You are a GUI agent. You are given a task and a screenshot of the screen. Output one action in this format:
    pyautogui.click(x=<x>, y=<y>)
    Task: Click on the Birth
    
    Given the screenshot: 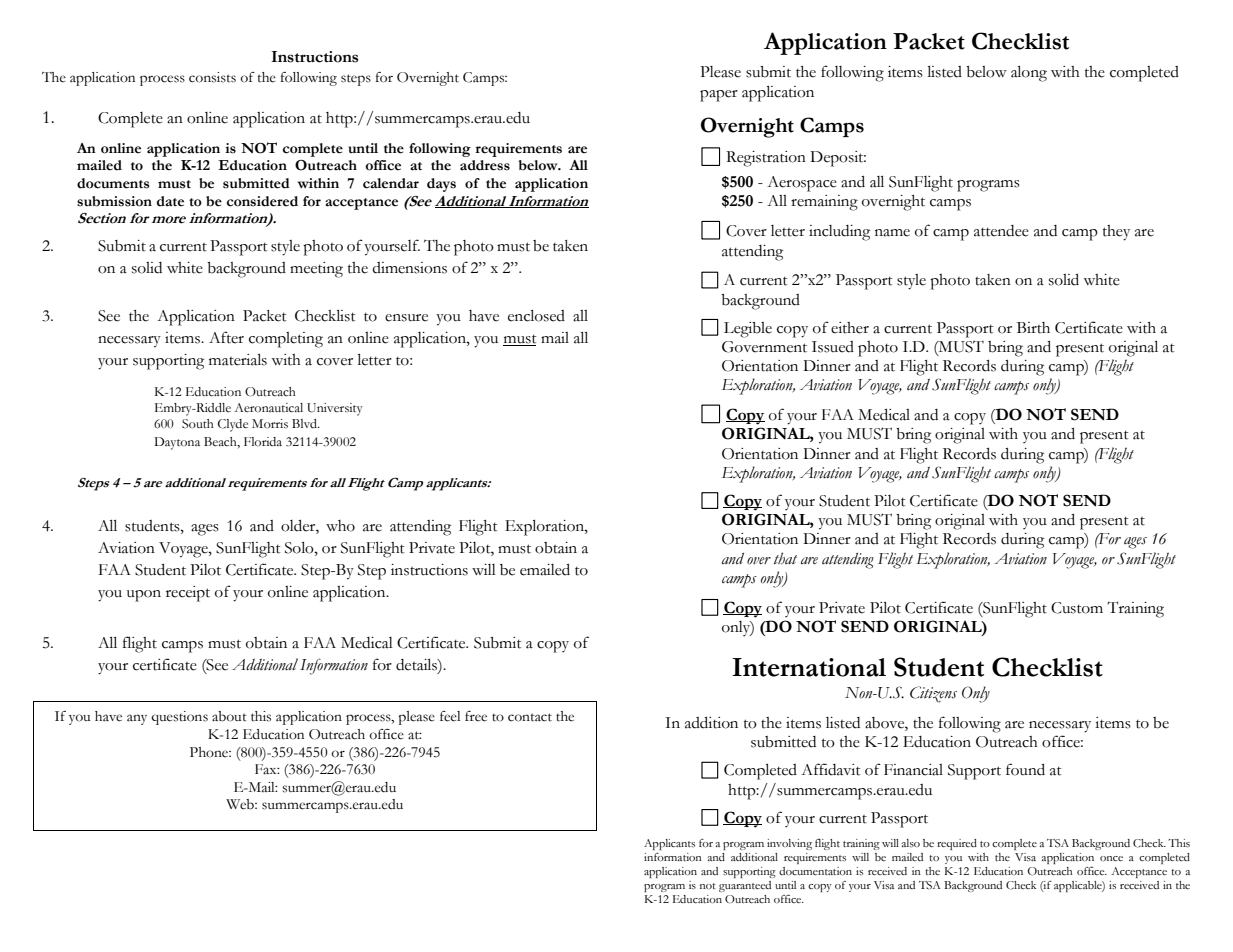 What is the action you would take?
    pyautogui.click(x=1033, y=328)
